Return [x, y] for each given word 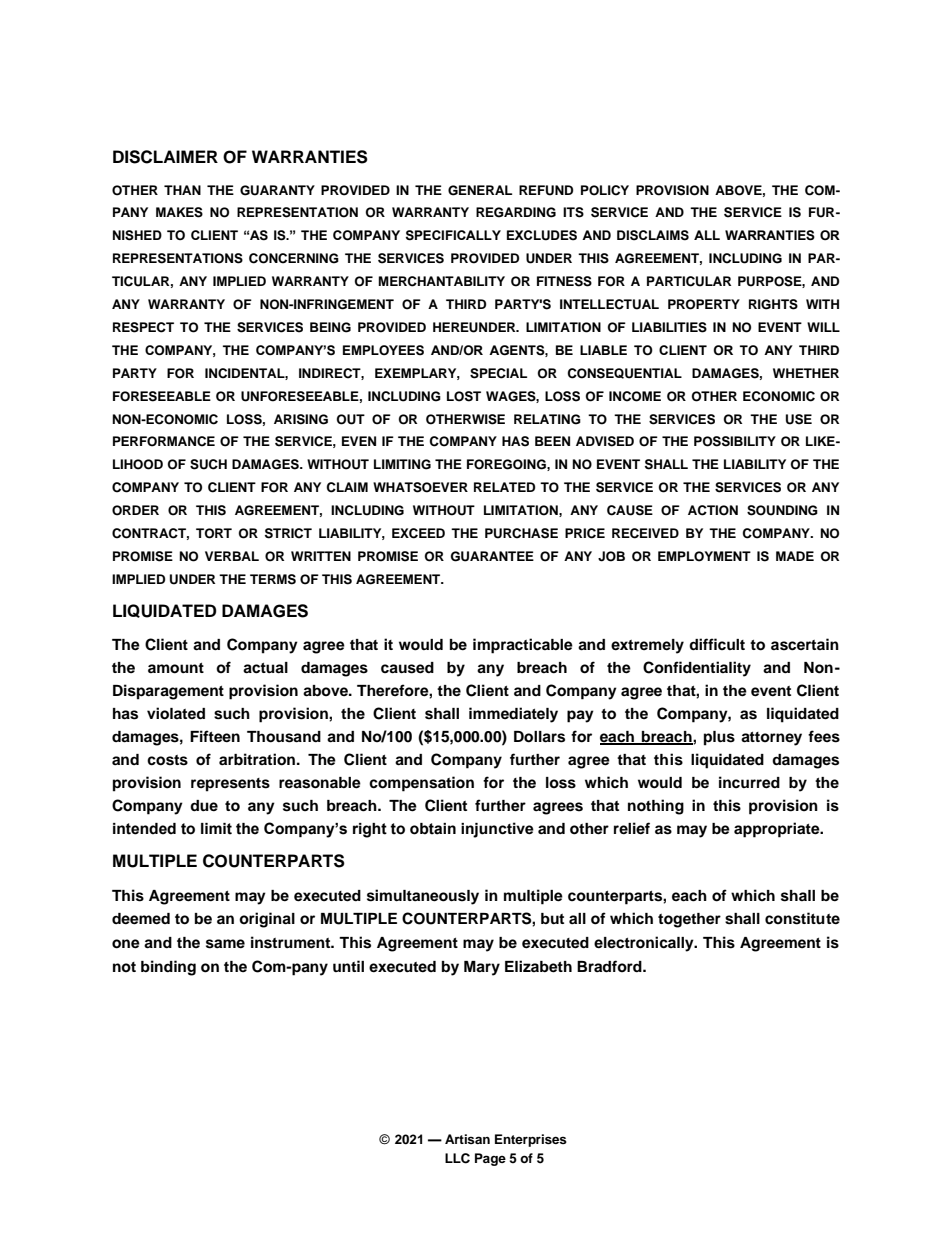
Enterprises [531, 1140]
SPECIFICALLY [453, 235]
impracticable [523, 646]
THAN [182, 190]
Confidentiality [697, 669]
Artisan [467, 1139]
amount [176, 668]
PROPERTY [704, 304]
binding [168, 968]
